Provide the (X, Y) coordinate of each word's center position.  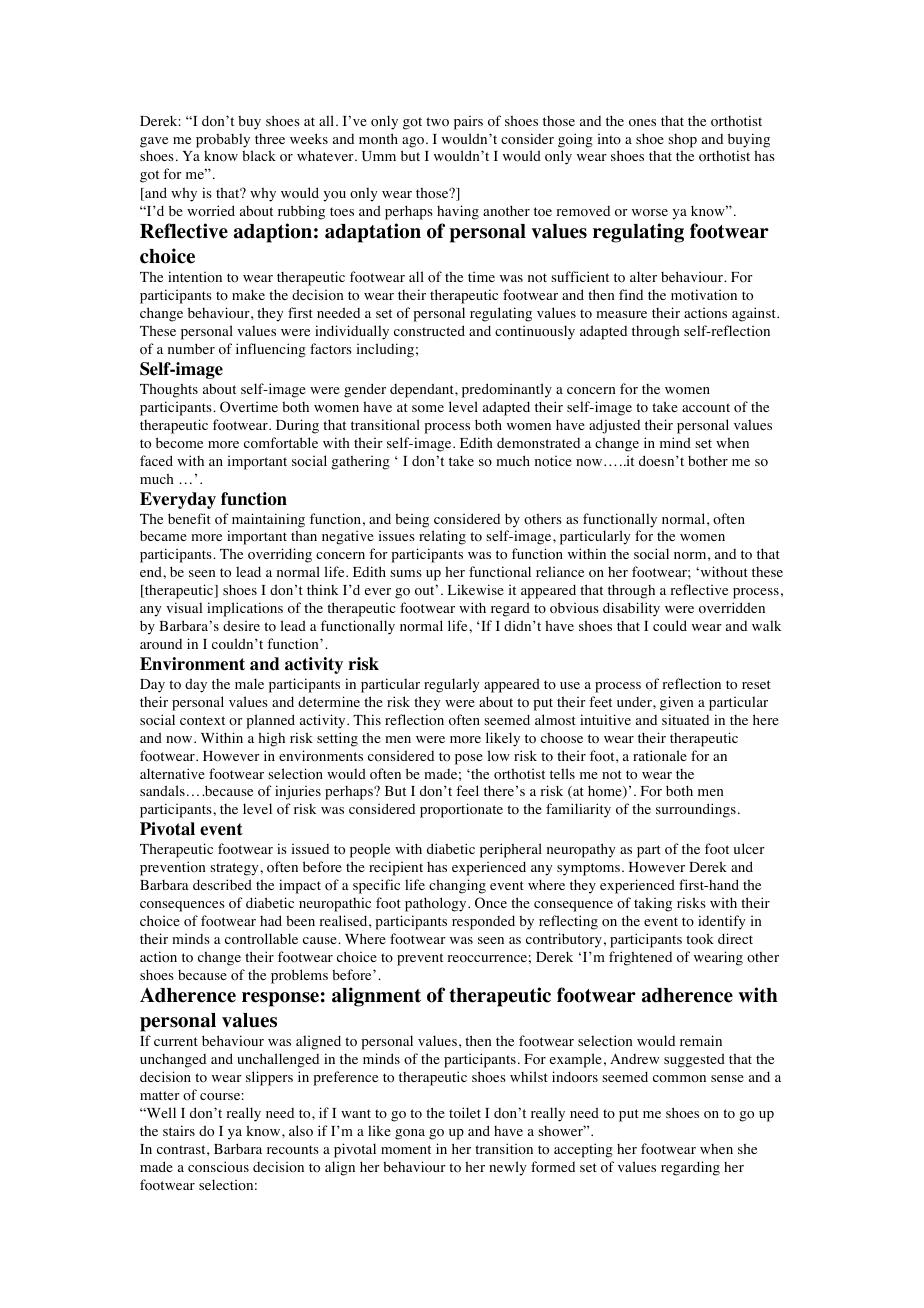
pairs (468, 123)
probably (223, 140)
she (747, 1148)
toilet (465, 1113)
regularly (451, 685)
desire (241, 625)
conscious (218, 1167)
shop (682, 141)
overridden (732, 608)
